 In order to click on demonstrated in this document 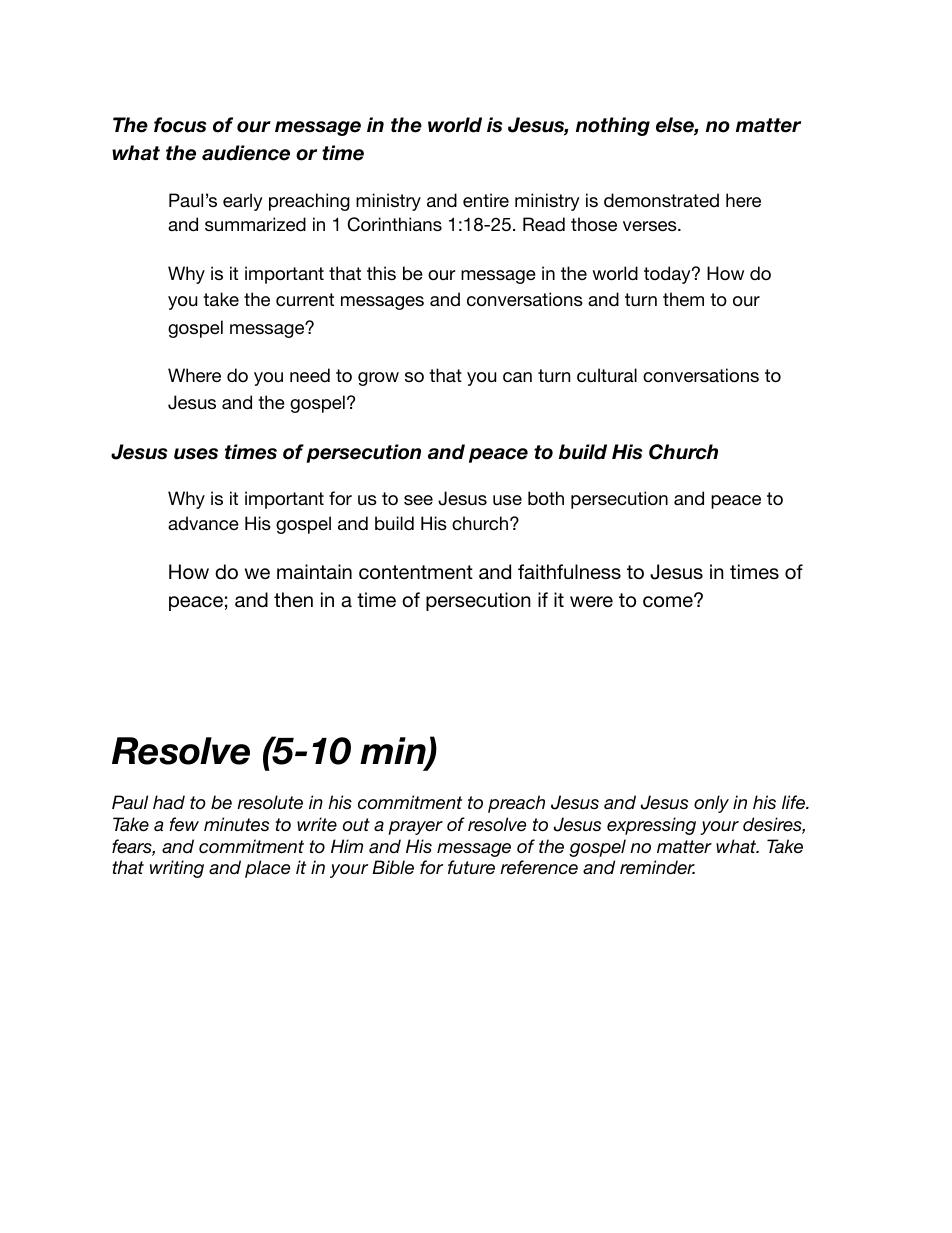, I will do `click(661, 200)`.
